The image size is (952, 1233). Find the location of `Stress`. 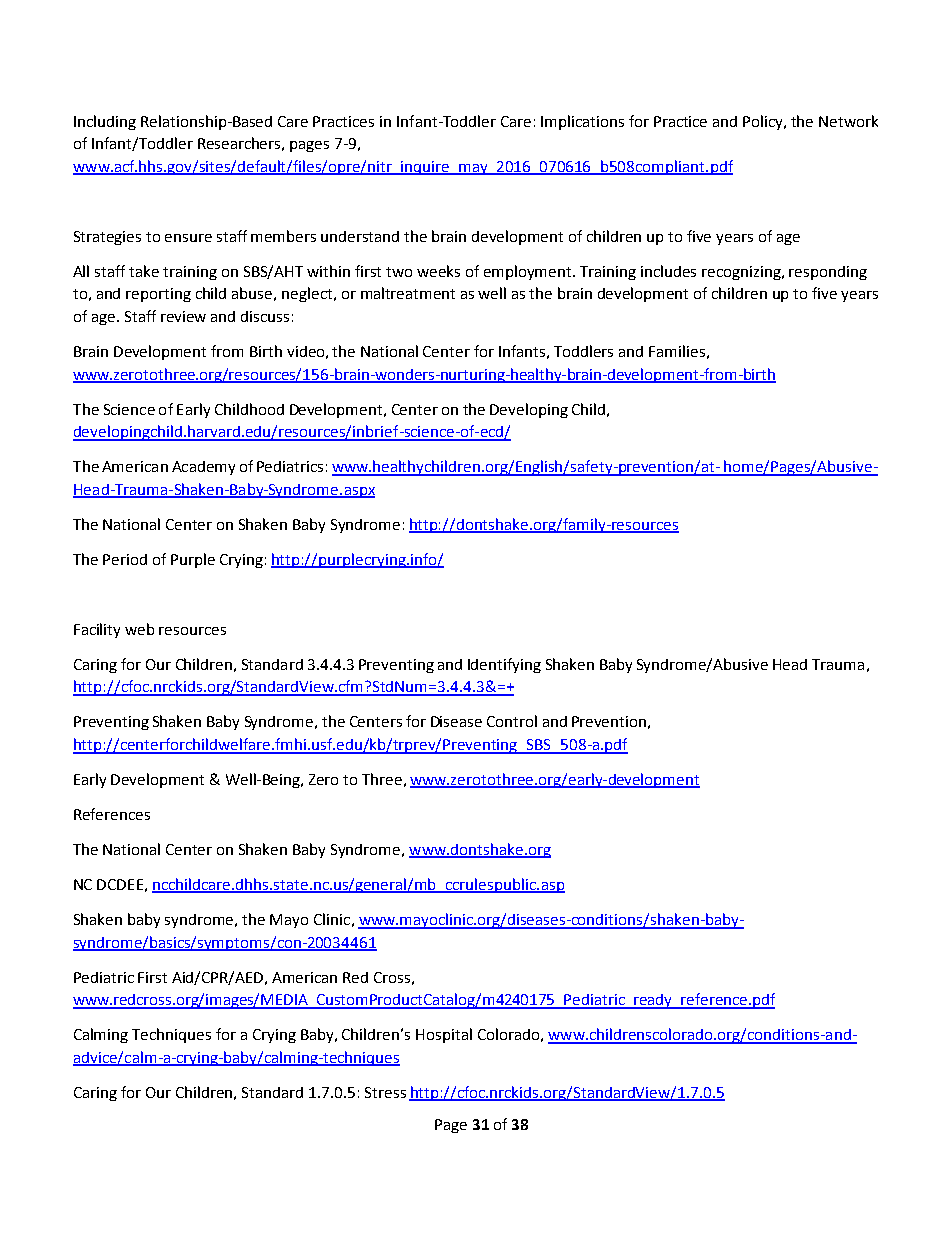

Stress is located at coordinates (385, 1092).
